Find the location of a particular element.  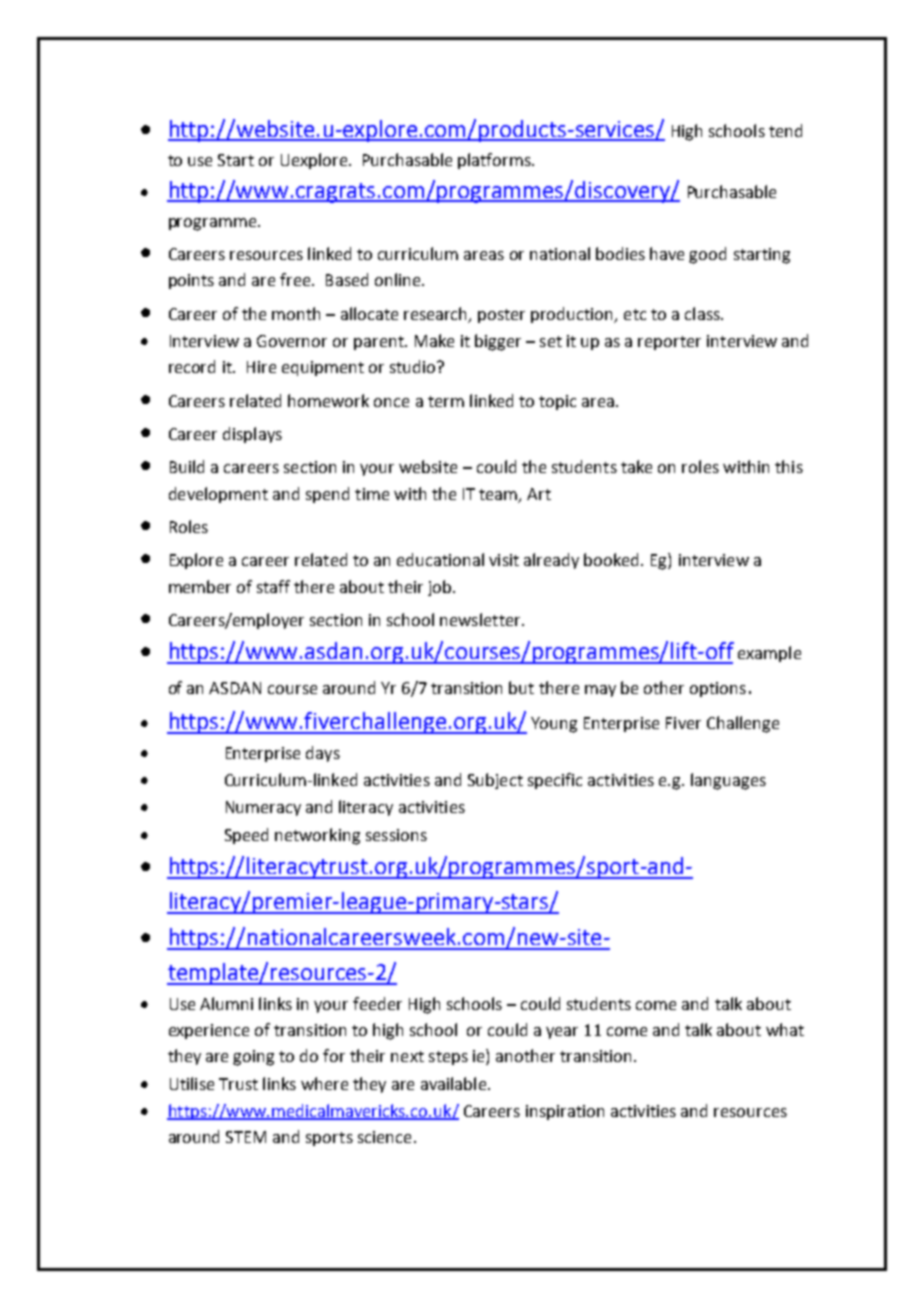

booked is located at coordinates (613, 559).
